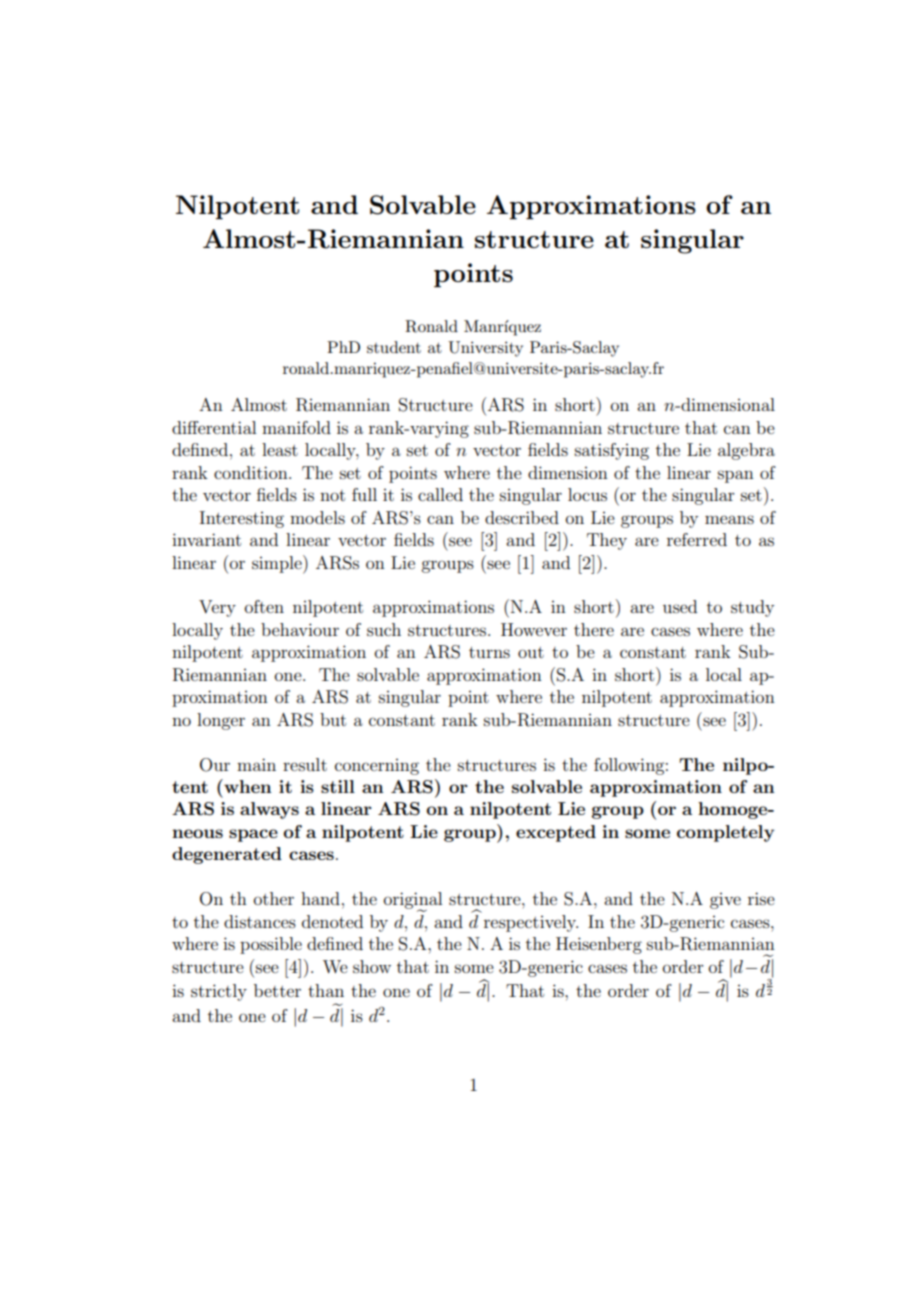  I want to click on Heisenberg, so click(599, 945).
